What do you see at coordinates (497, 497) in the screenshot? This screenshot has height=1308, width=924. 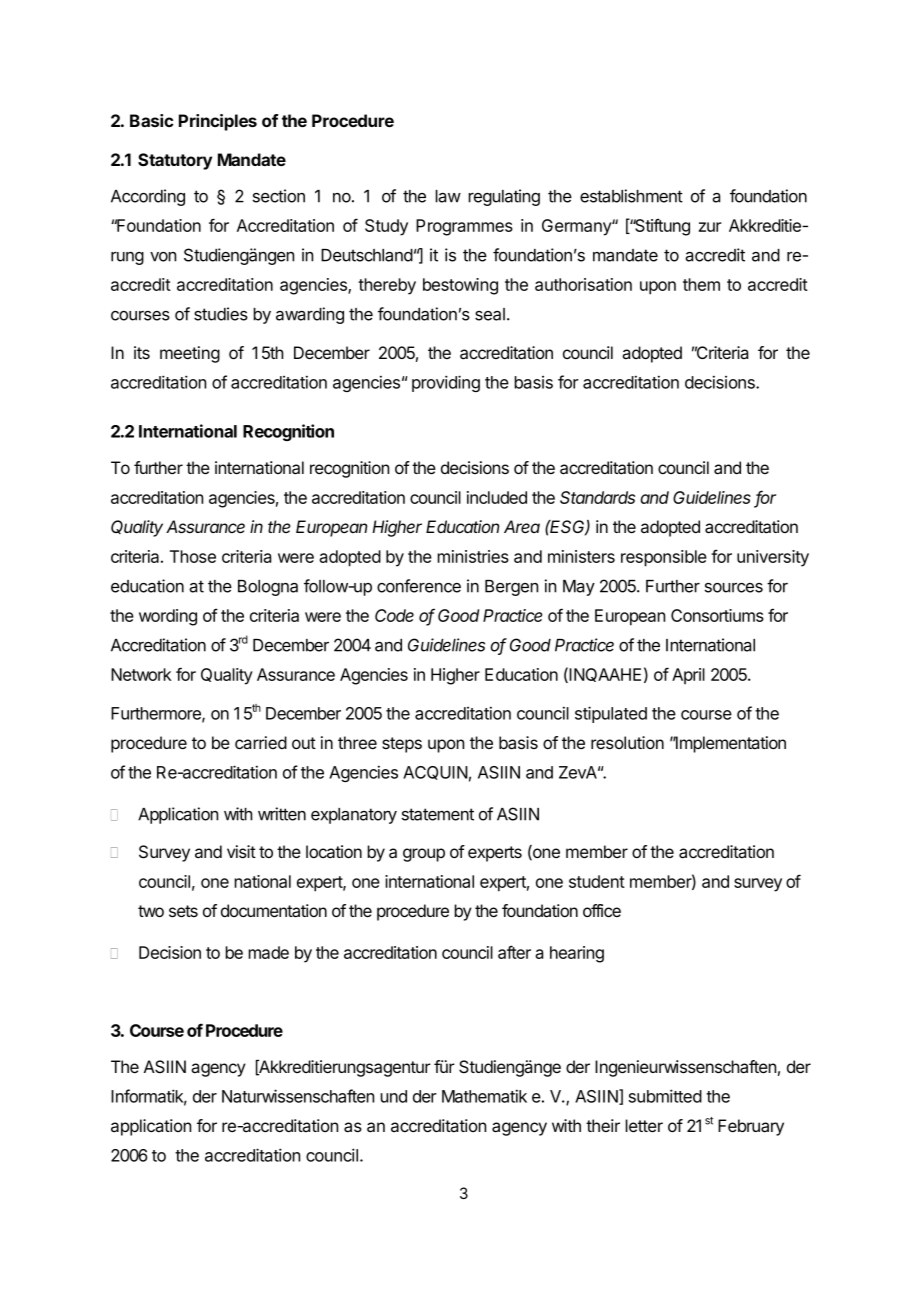 I see `included` at bounding box center [497, 497].
